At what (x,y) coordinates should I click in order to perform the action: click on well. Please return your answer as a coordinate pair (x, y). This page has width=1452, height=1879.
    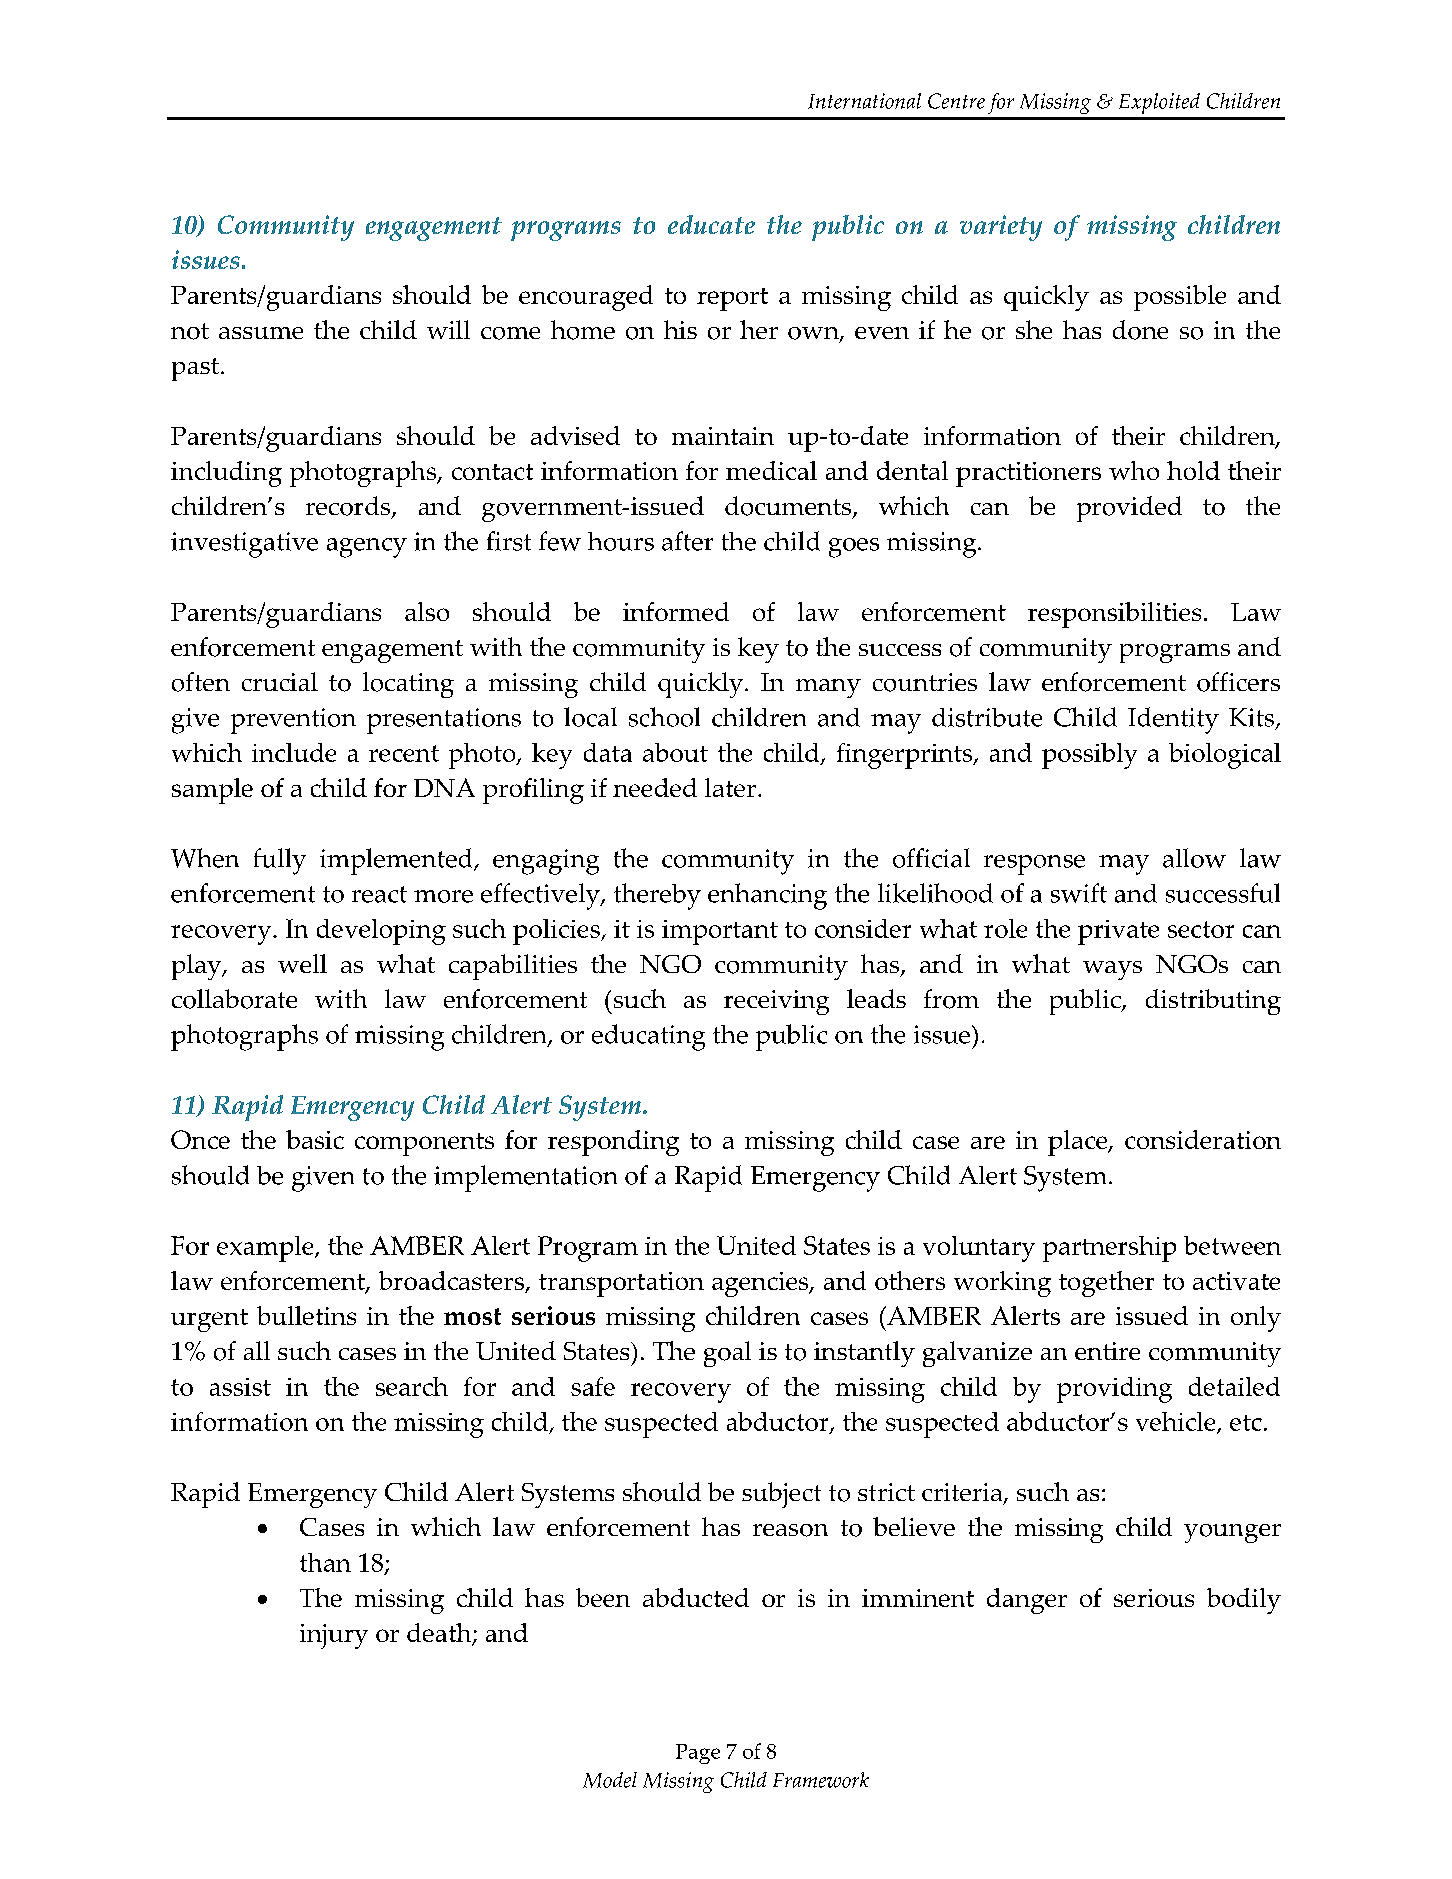
    Looking at the image, I should click on (302, 963).
